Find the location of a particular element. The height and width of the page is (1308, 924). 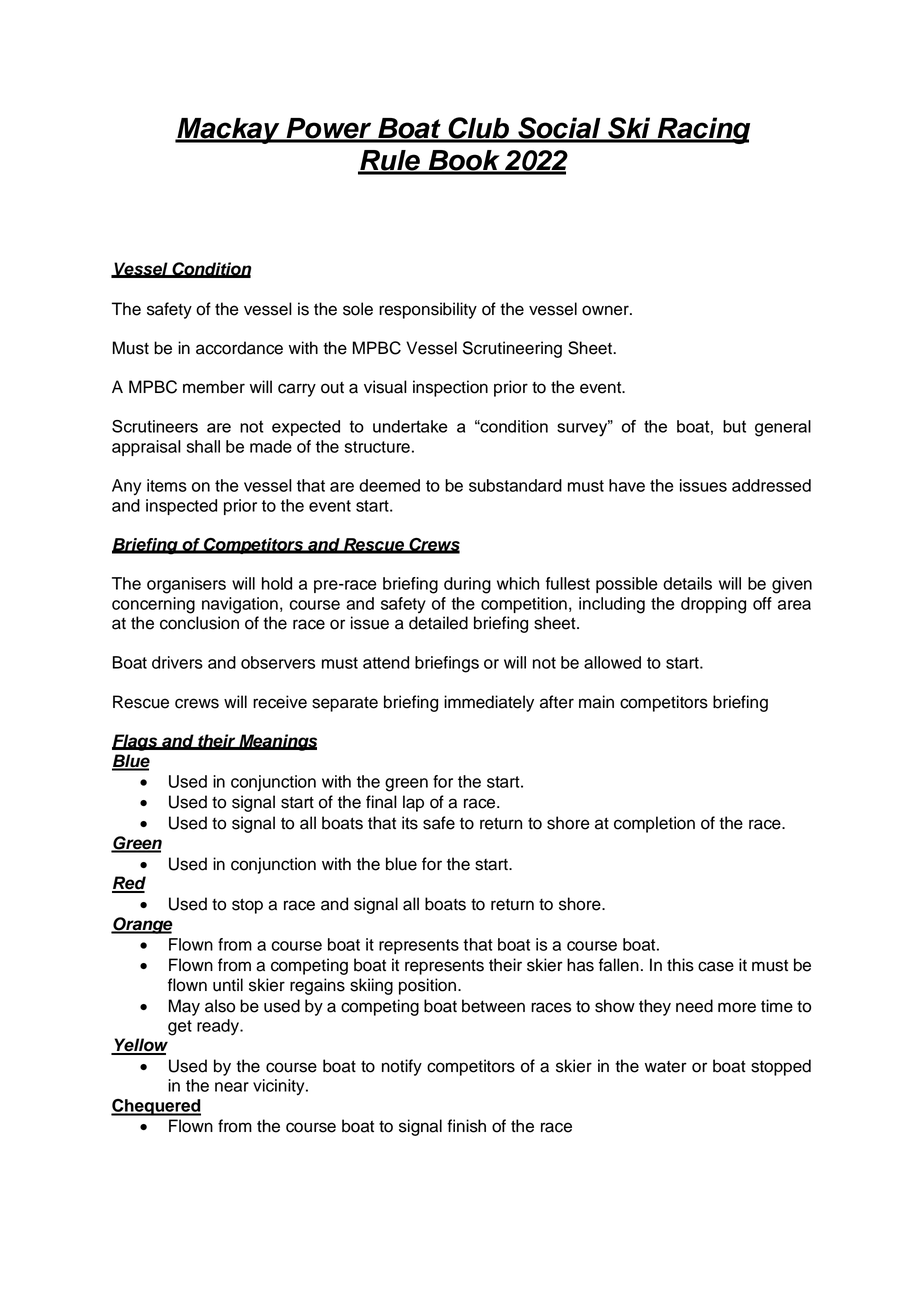

responsibility is located at coordinates (428, 310).
